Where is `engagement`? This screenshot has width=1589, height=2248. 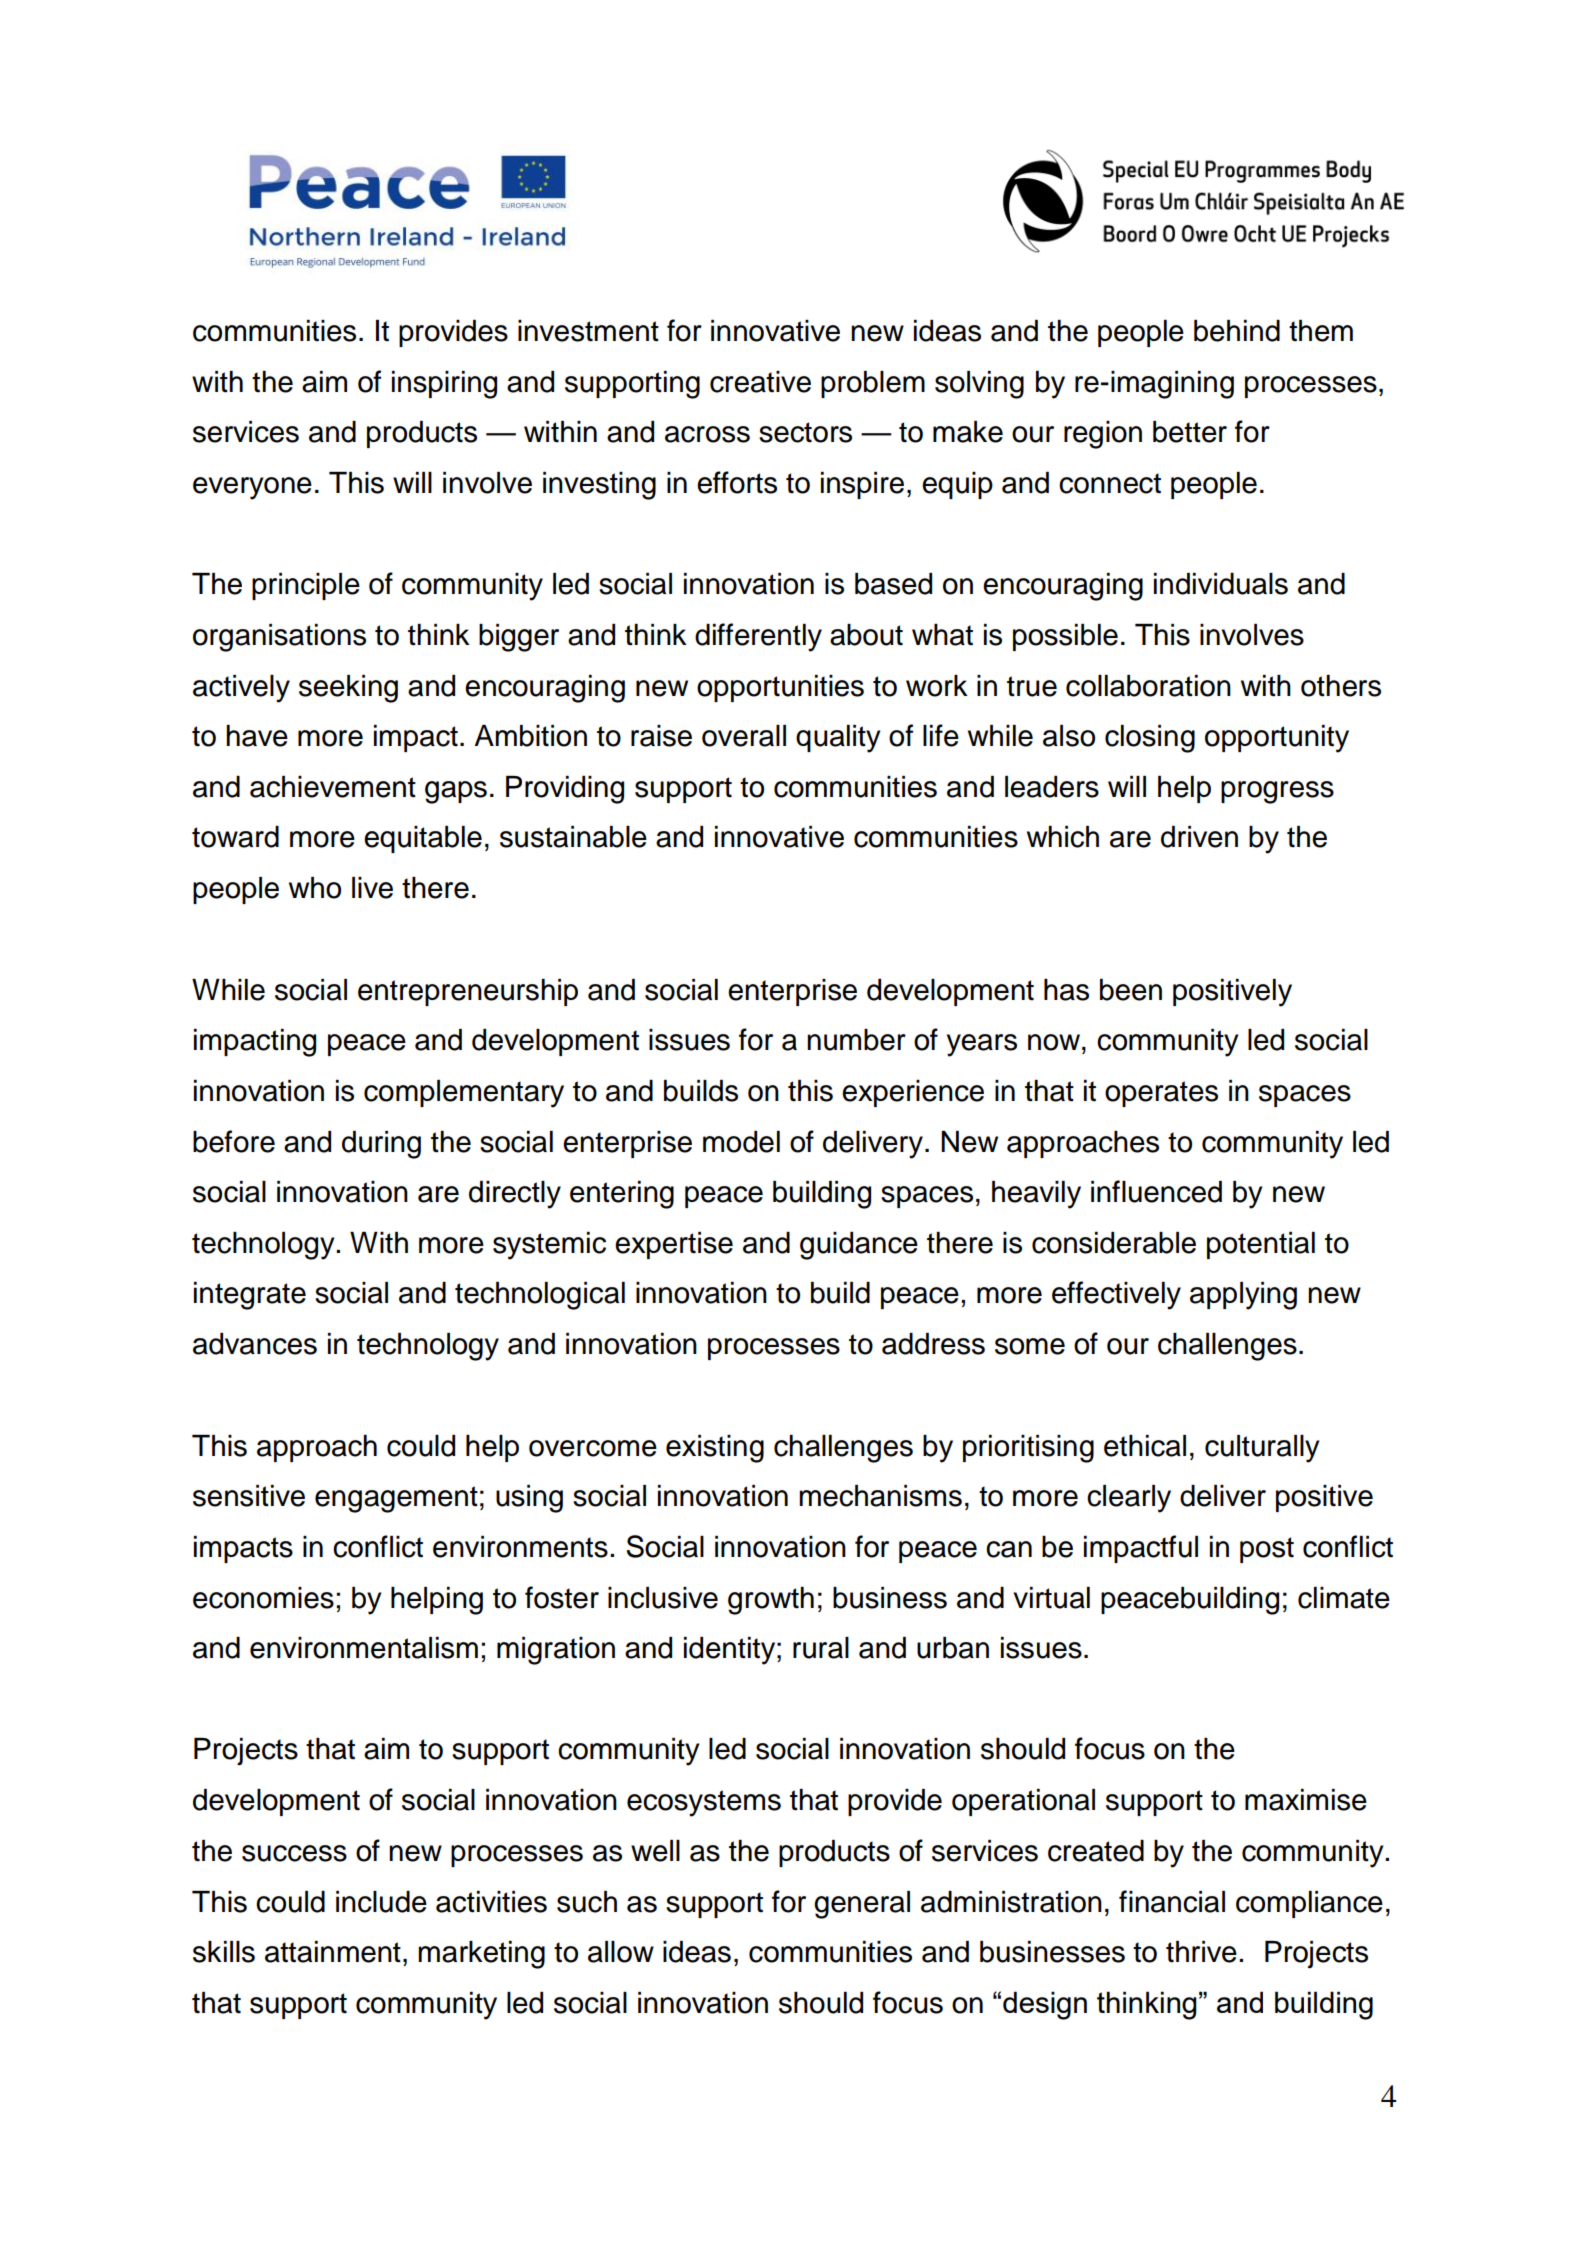 engagement is located at coordinates (396, 1499).
